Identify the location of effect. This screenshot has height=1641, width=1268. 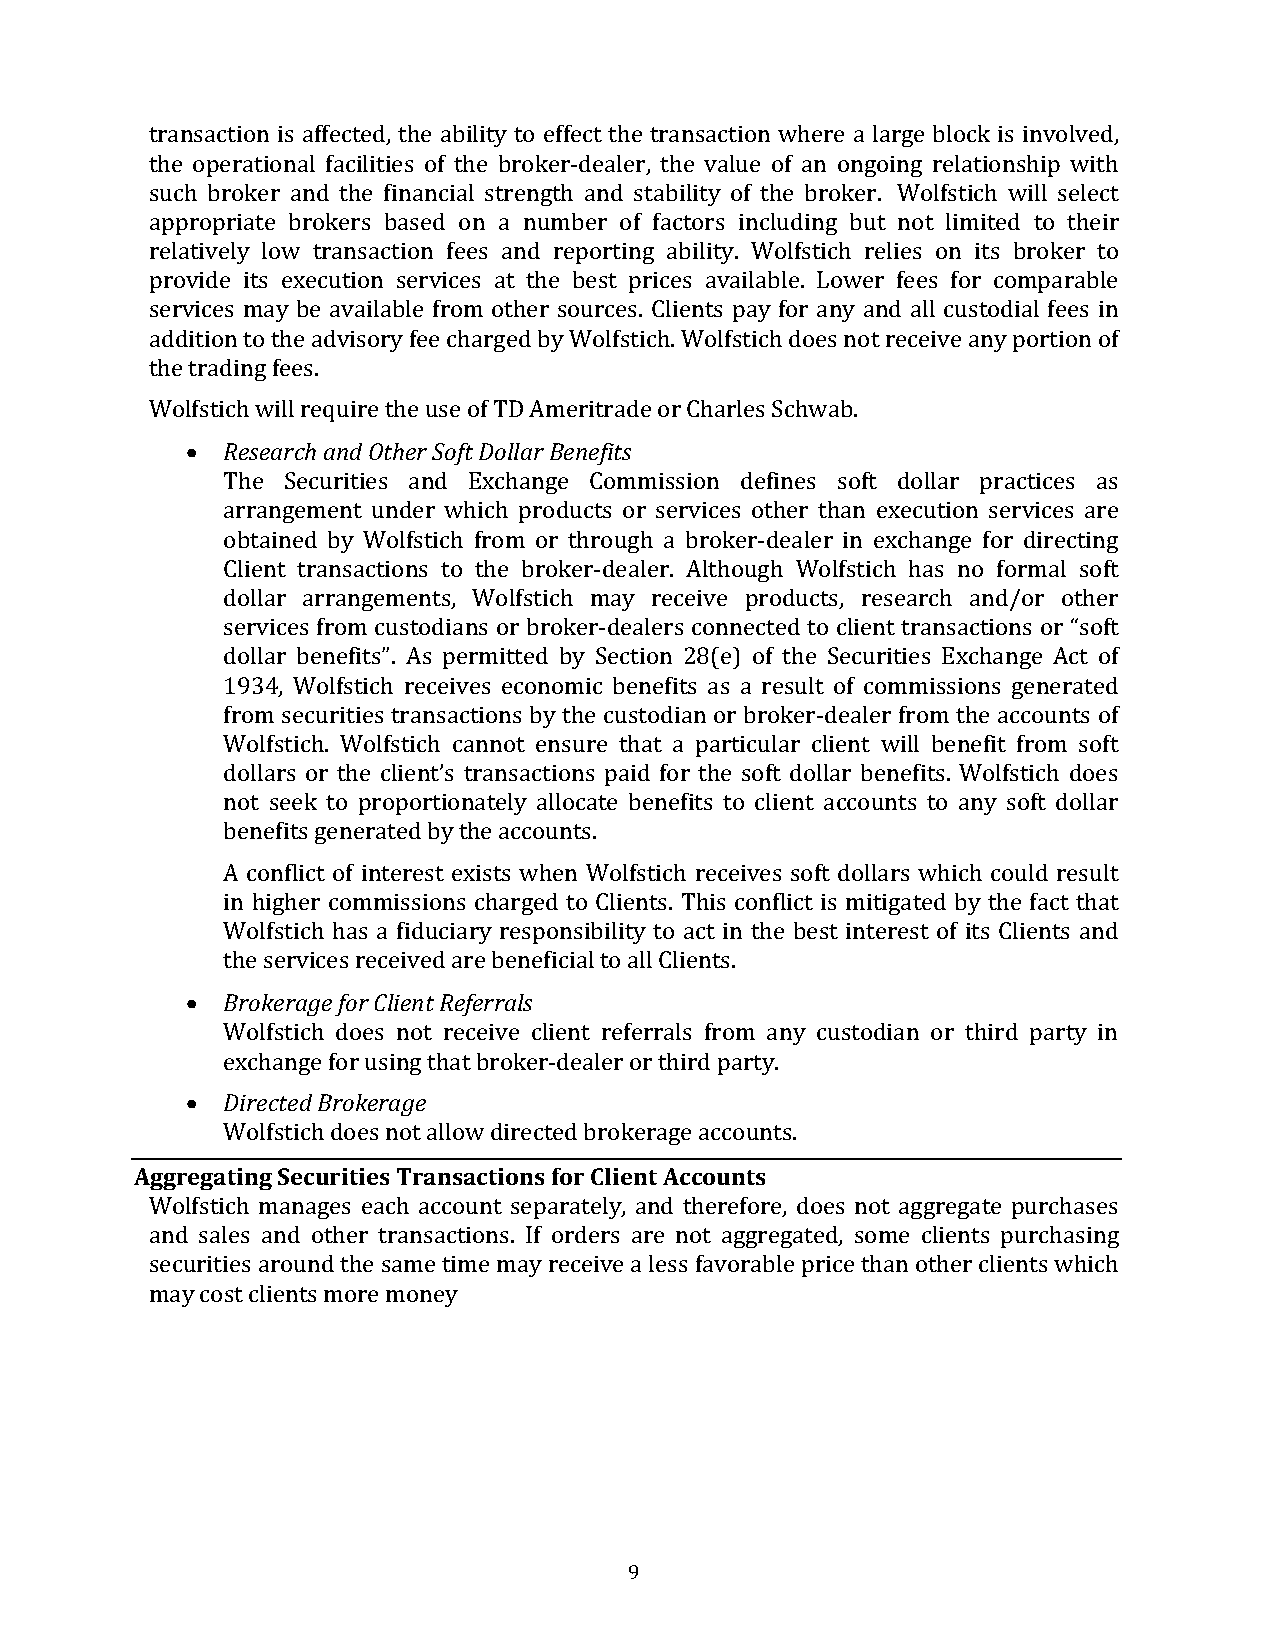
(573, 133).
